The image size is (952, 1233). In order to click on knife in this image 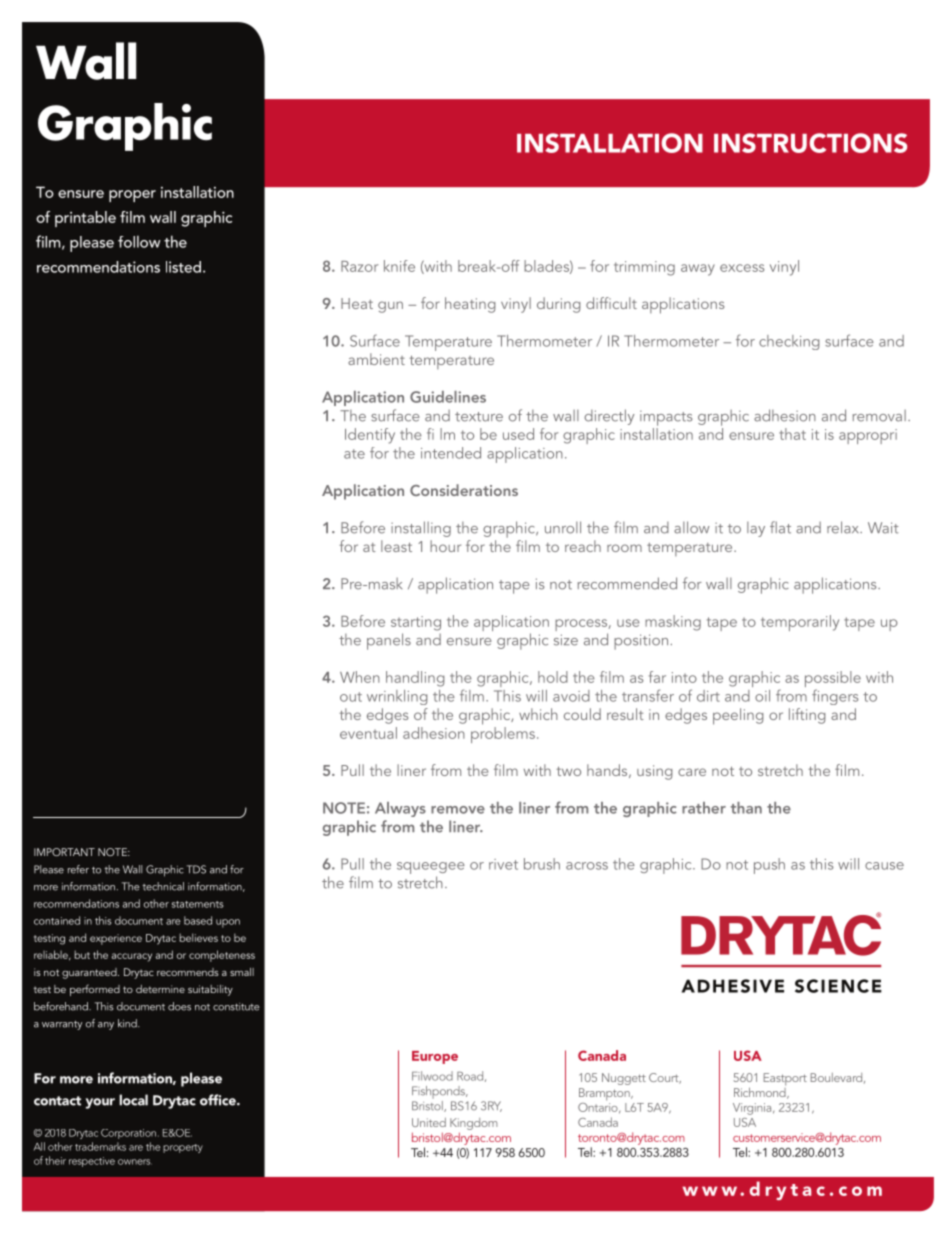, I will do `click(399, 266)`.
